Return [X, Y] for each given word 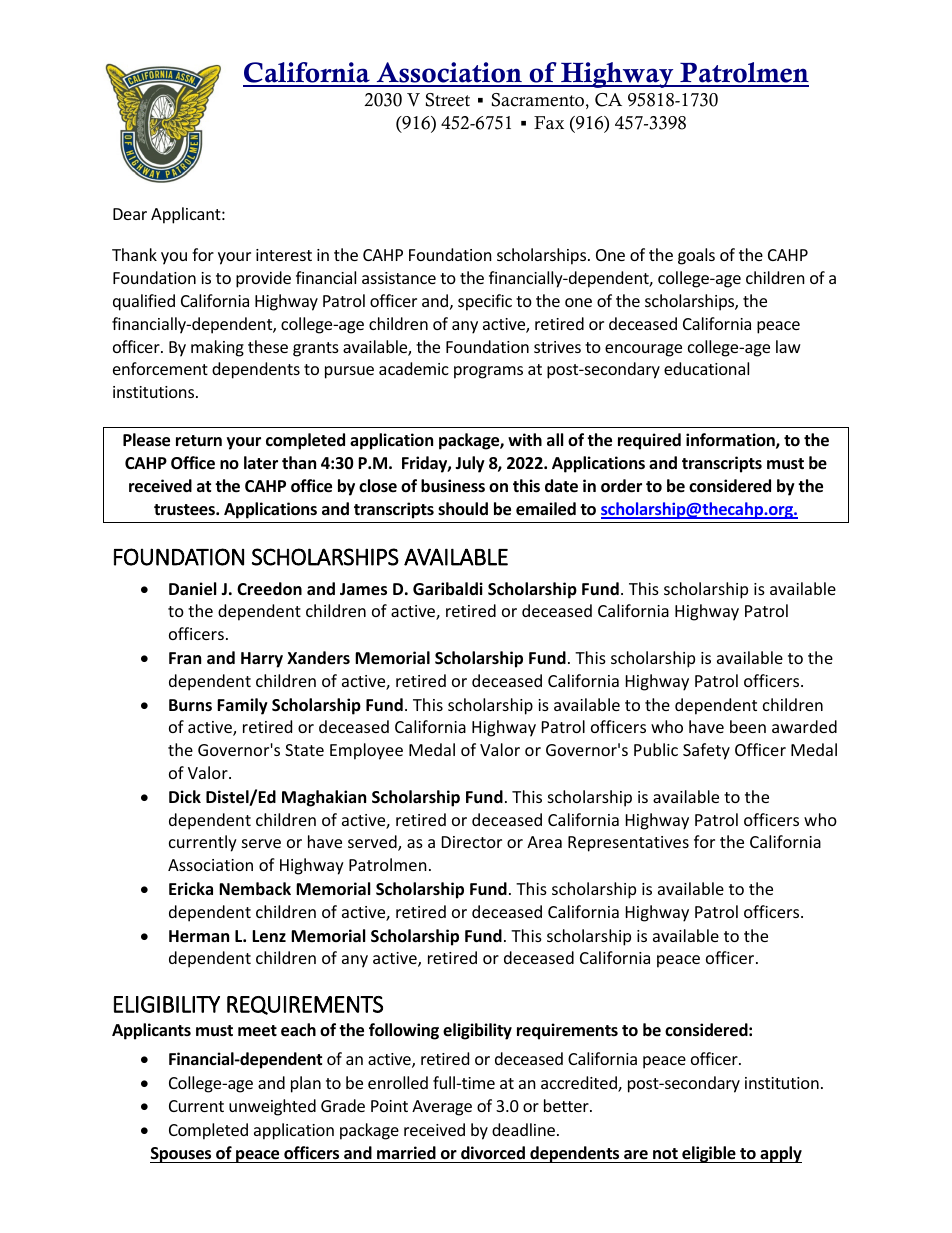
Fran [185, 658]
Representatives [628, 844]
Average [442, 1108]
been [748, 726]
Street [448, 100]
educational [706, 368]
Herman [199, 936]
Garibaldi [448, 588]
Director [472, 842]
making [217, 348]
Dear [130, 214]
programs [488, 372]
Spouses [182, 1155]
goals [696, 256]
